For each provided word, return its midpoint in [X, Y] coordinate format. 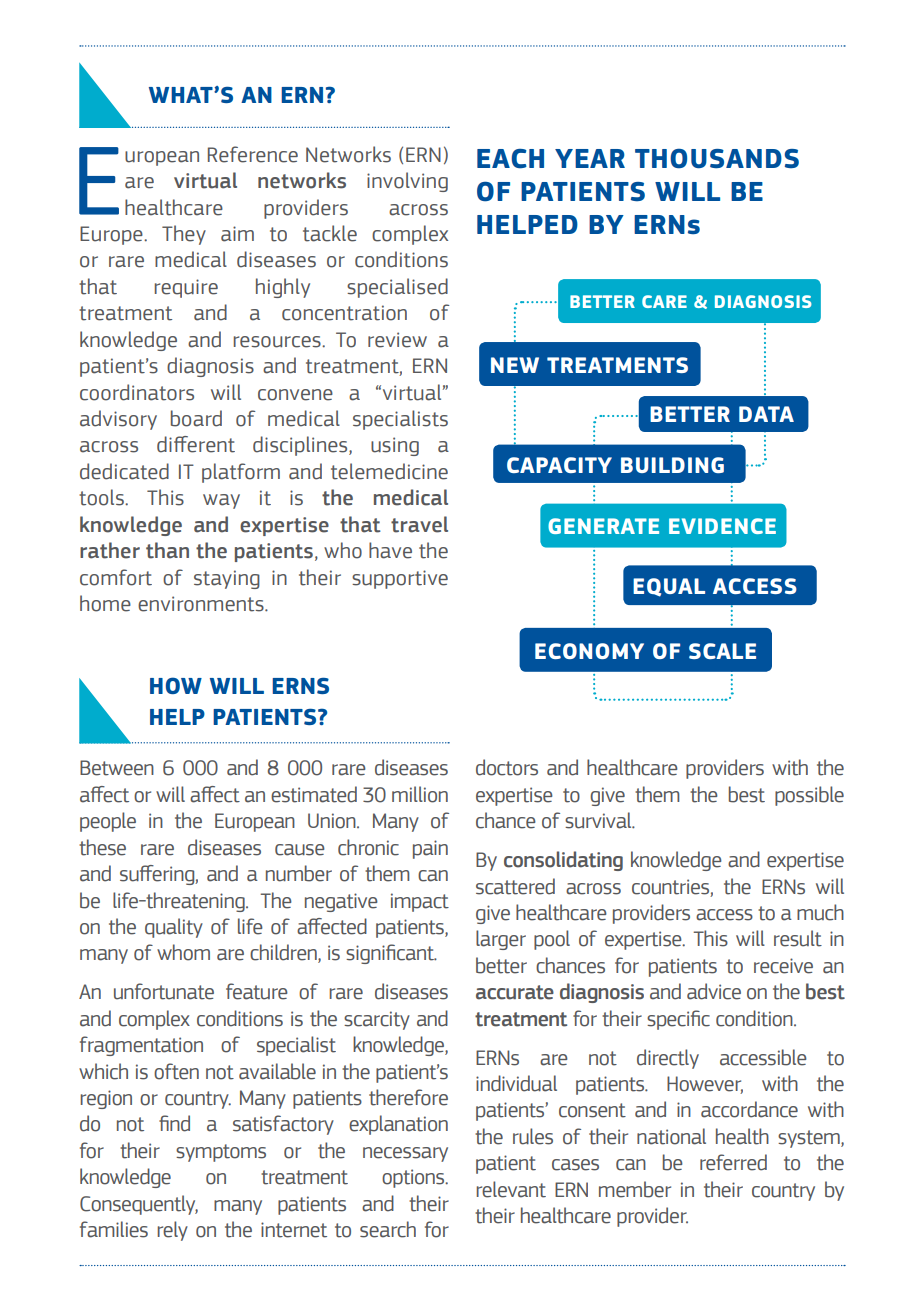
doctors [507, 767]
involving [407, 182]
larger [501, 940]
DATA [766, 414]
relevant [511, 1189]
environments [202, 604]
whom [183, 952]
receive [783, 966]
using [395, 446]
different [196, 444]
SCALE [722, 651]
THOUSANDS [717, 159]
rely [172, 1231]
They [184, 235]
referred [733, 1162]
